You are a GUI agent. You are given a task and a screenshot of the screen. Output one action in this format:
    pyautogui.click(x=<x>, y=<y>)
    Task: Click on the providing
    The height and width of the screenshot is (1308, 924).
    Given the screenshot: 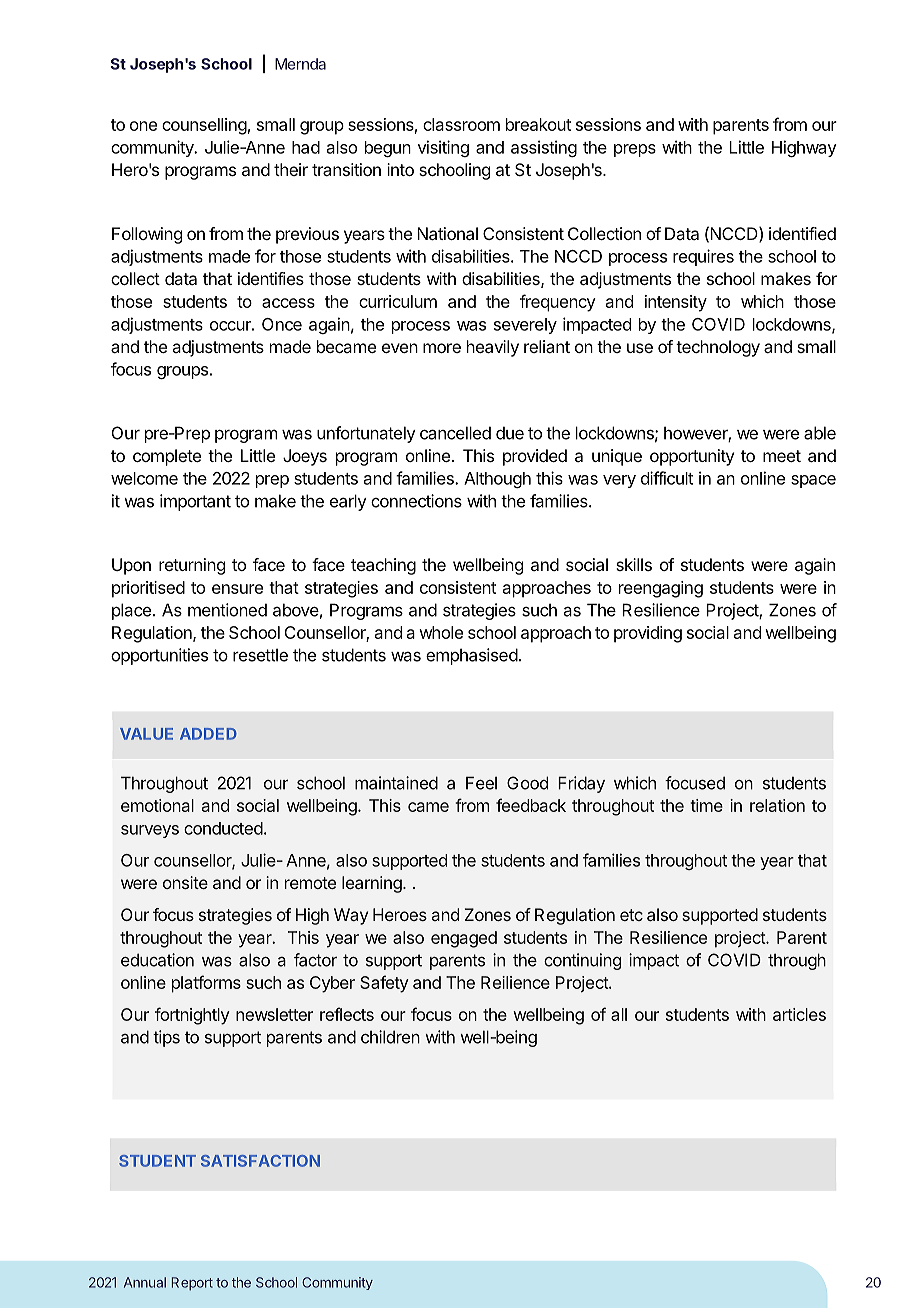 What is the action you would take?
    pyautogui.click(x=648, y=634)
